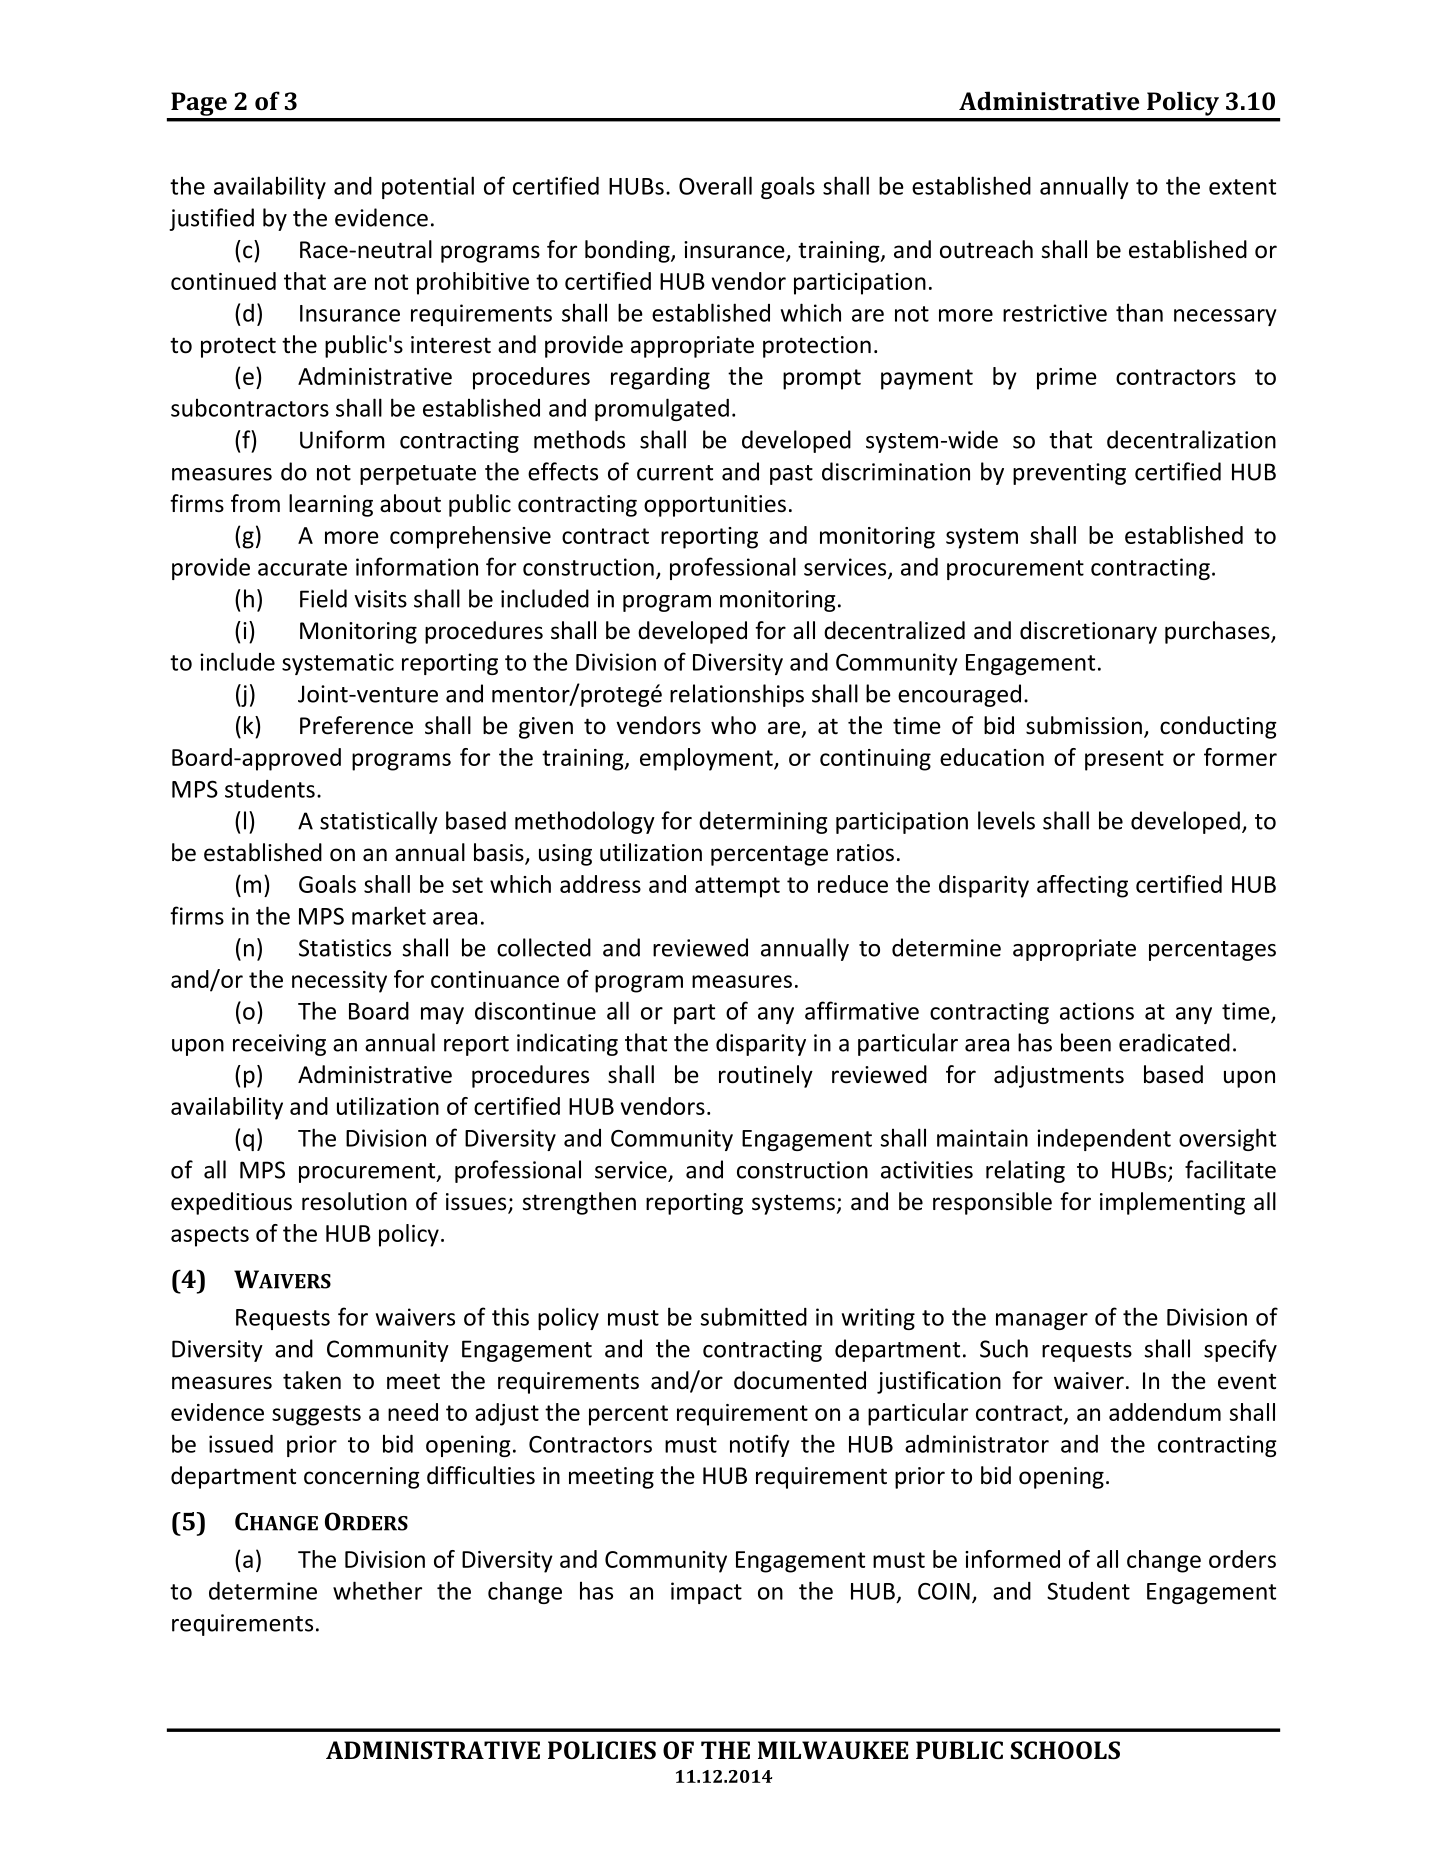 The width and height of the image is (1447, 1872). Describe the element at coordinates (833, 1750) in the image. I see `MILWAUKEE` at that location.
